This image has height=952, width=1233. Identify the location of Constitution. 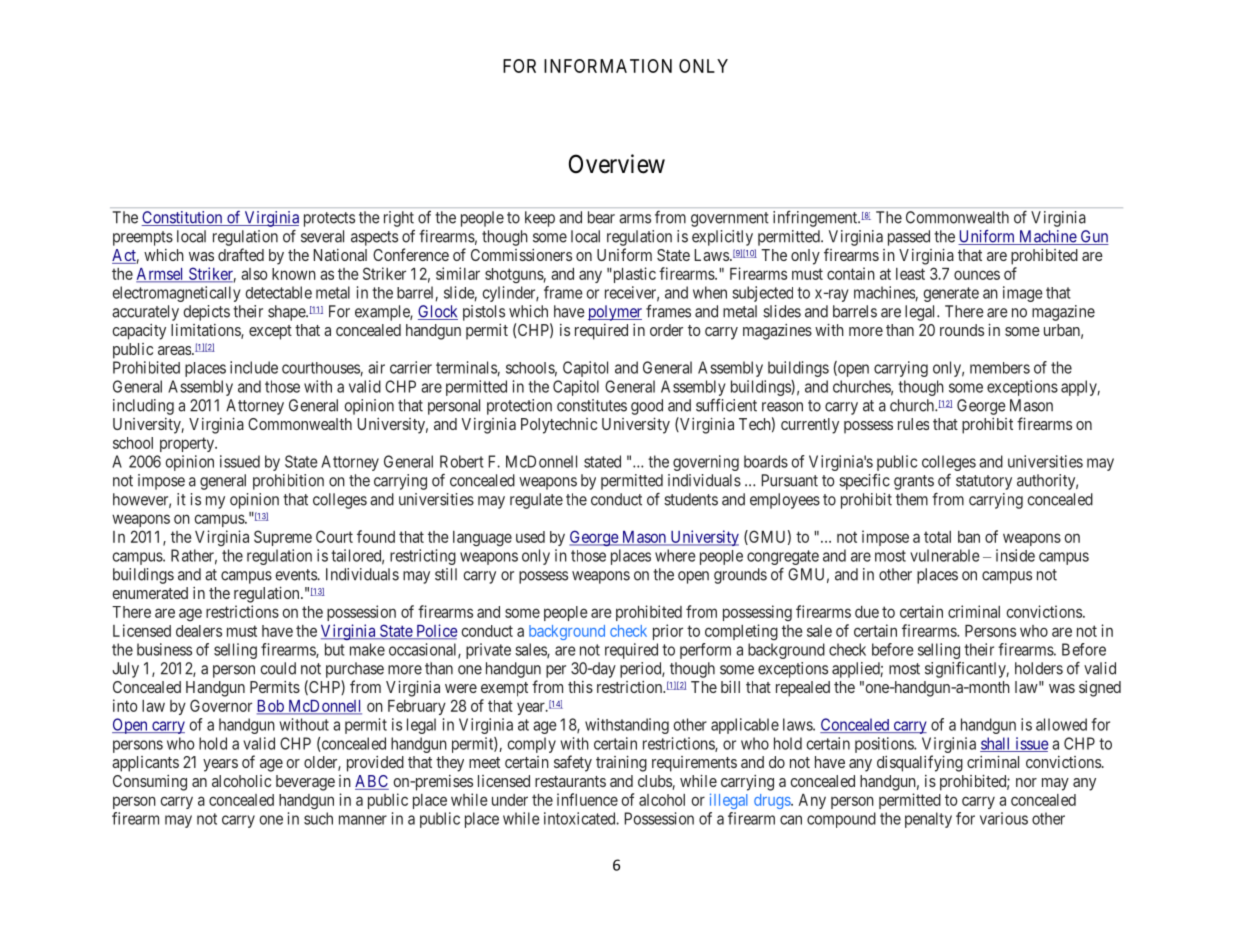
(183, 218).
